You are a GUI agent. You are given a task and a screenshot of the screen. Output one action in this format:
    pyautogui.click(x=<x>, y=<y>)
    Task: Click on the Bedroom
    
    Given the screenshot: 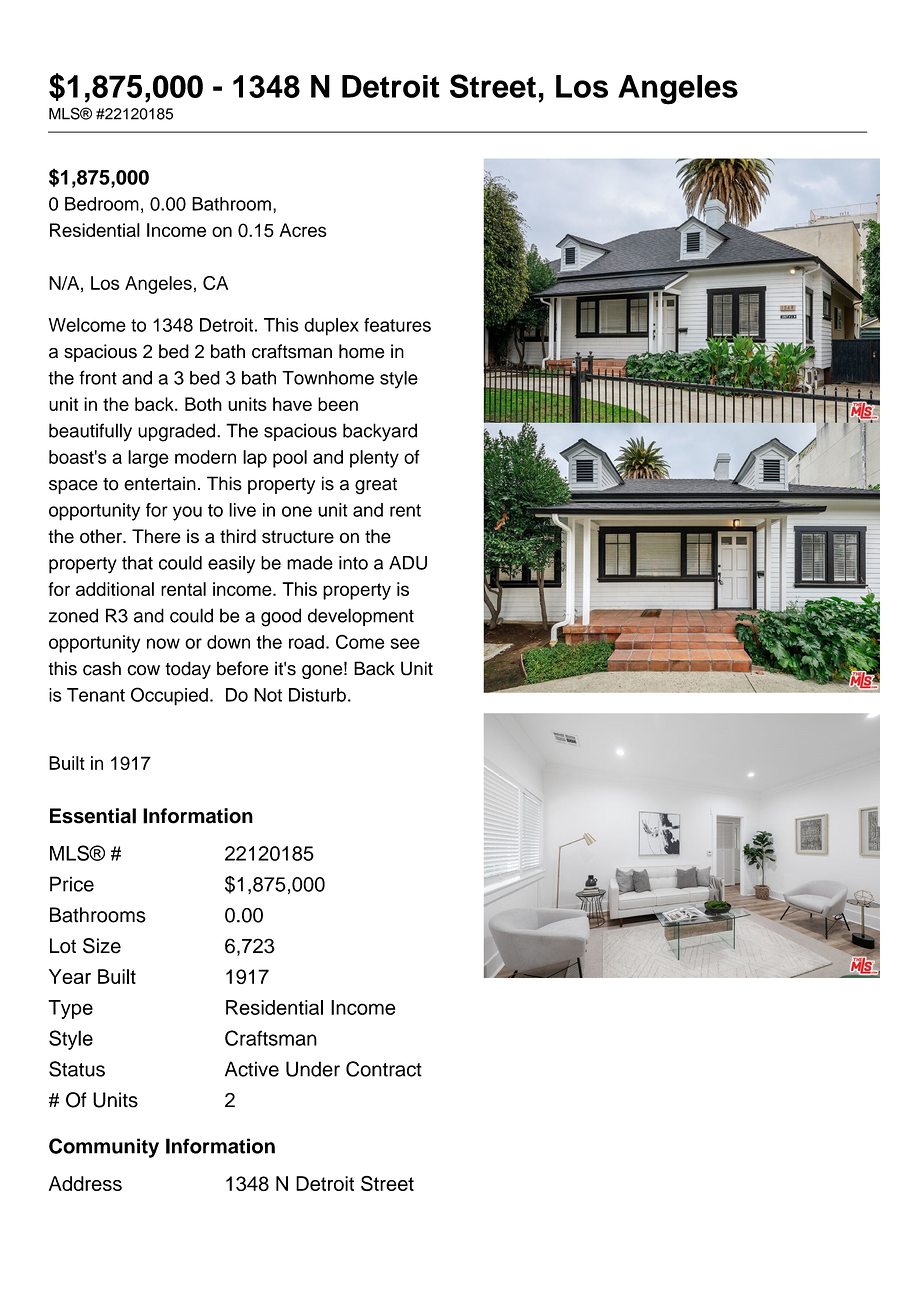 What is the action you would take?
    pyautogui.click(x=102, y=204)
